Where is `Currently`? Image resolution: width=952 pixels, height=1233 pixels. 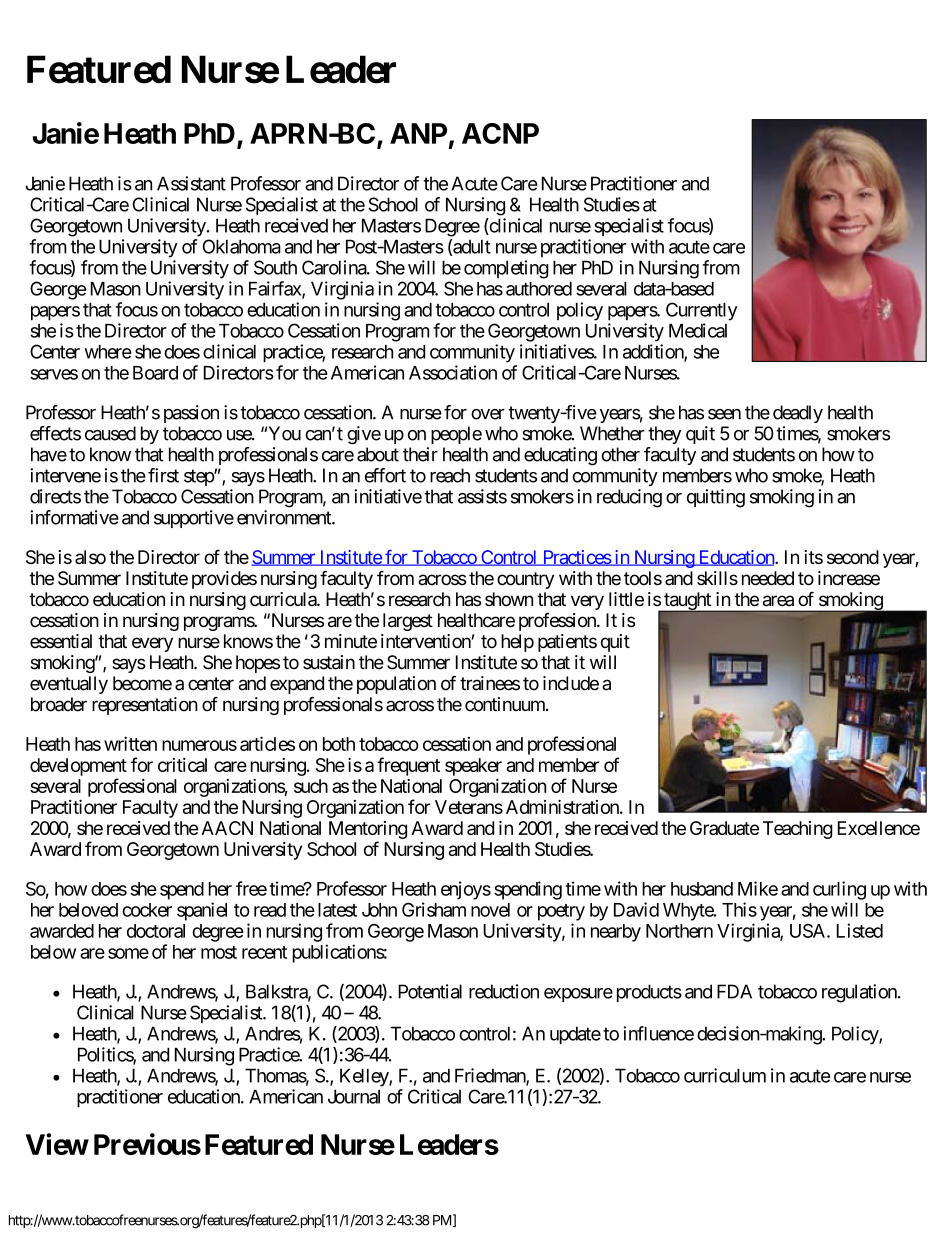 Currently is located at coordinates (701, 311).
